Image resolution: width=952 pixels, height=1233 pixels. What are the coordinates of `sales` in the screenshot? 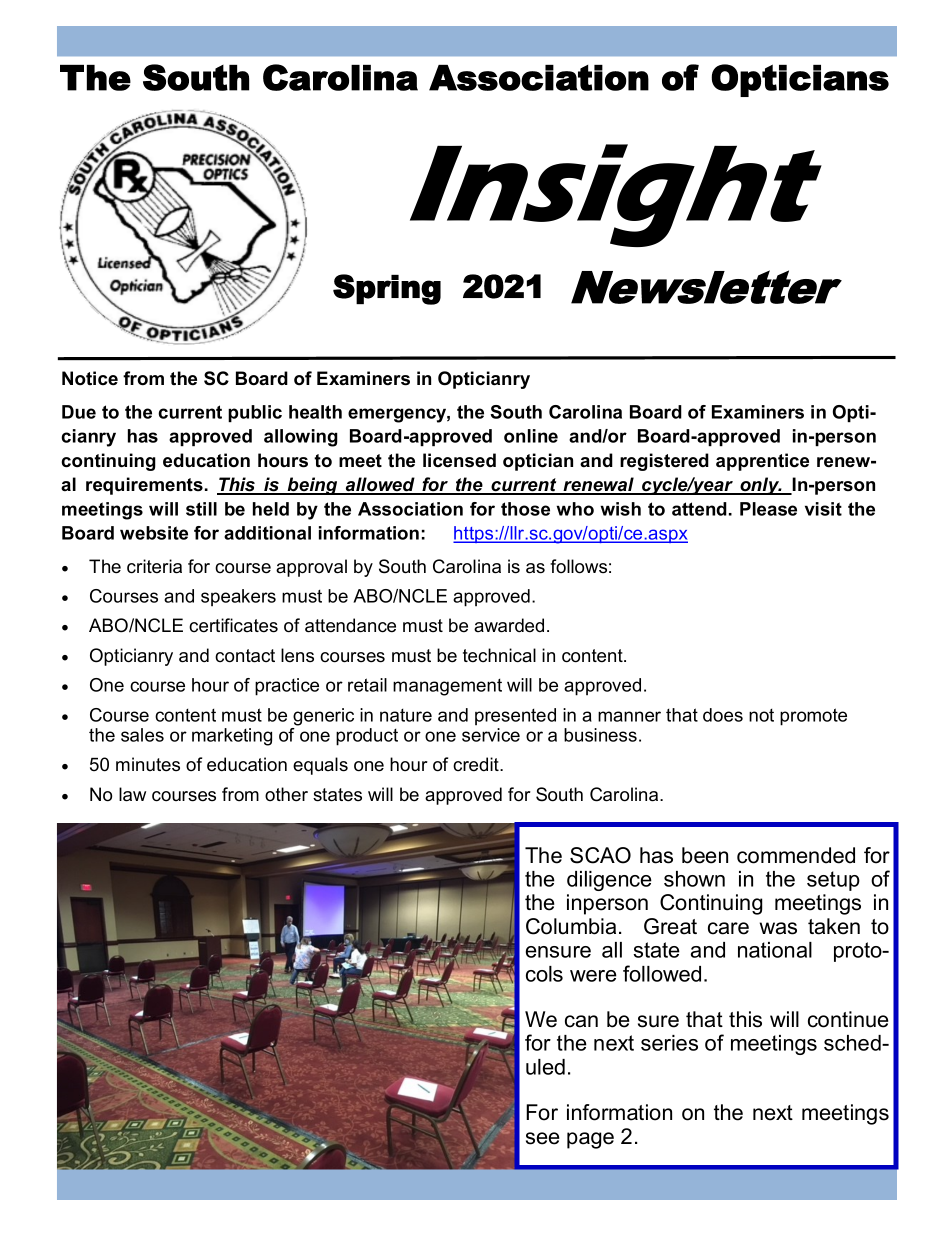 It's located at (142, 735).
